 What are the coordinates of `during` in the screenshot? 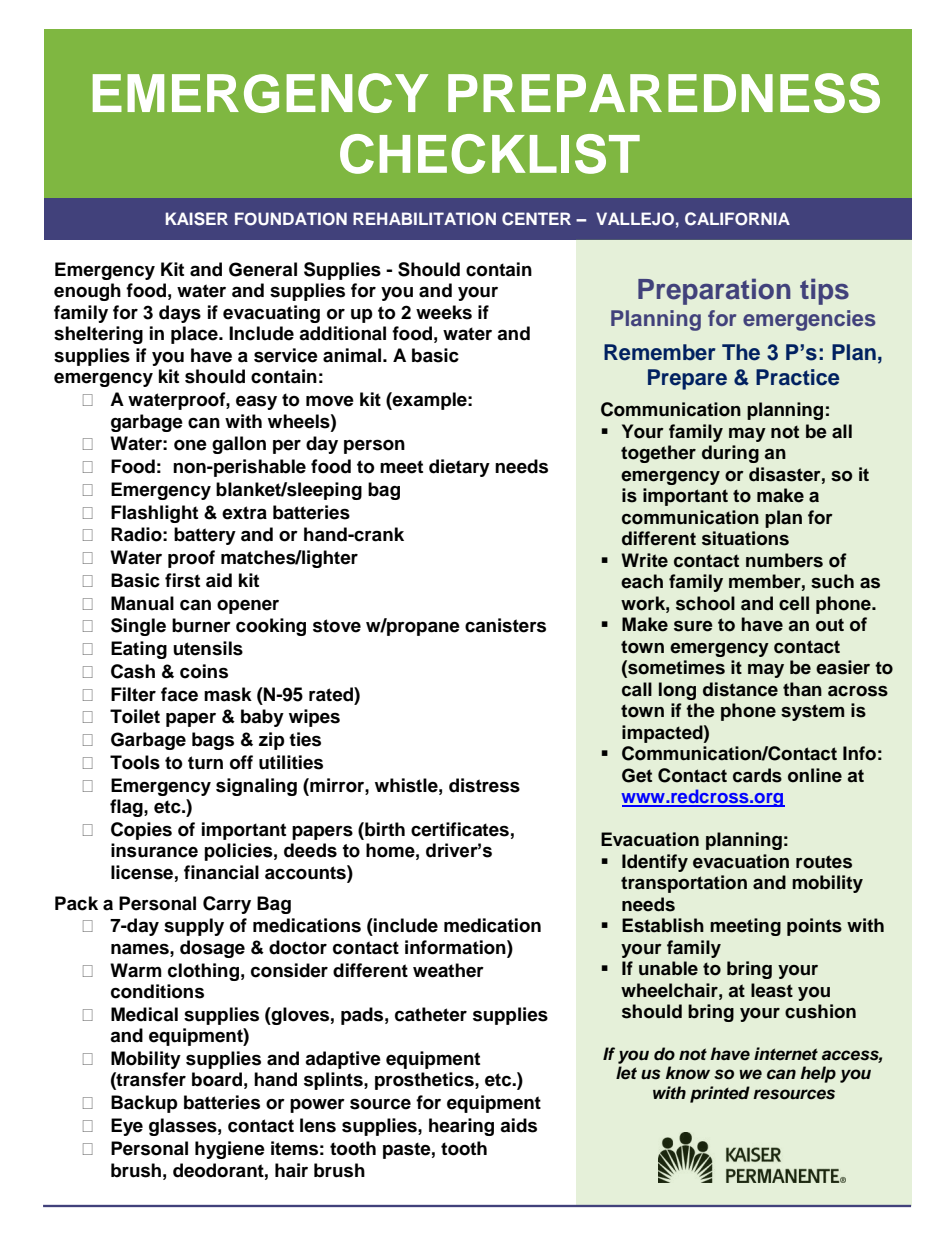 It's located at (730, 454).
